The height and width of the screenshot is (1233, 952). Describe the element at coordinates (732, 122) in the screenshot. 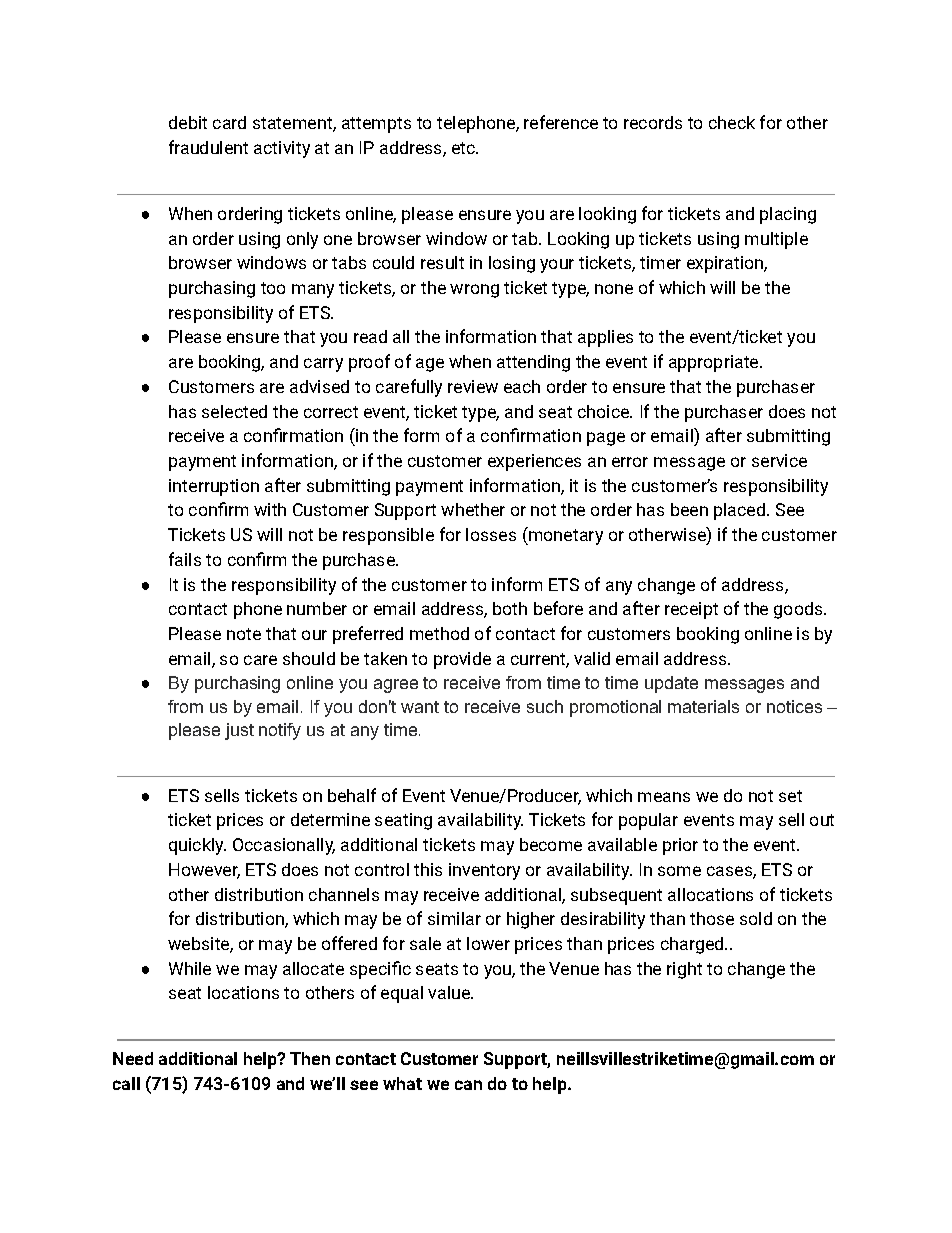

I see `check` at that location.
